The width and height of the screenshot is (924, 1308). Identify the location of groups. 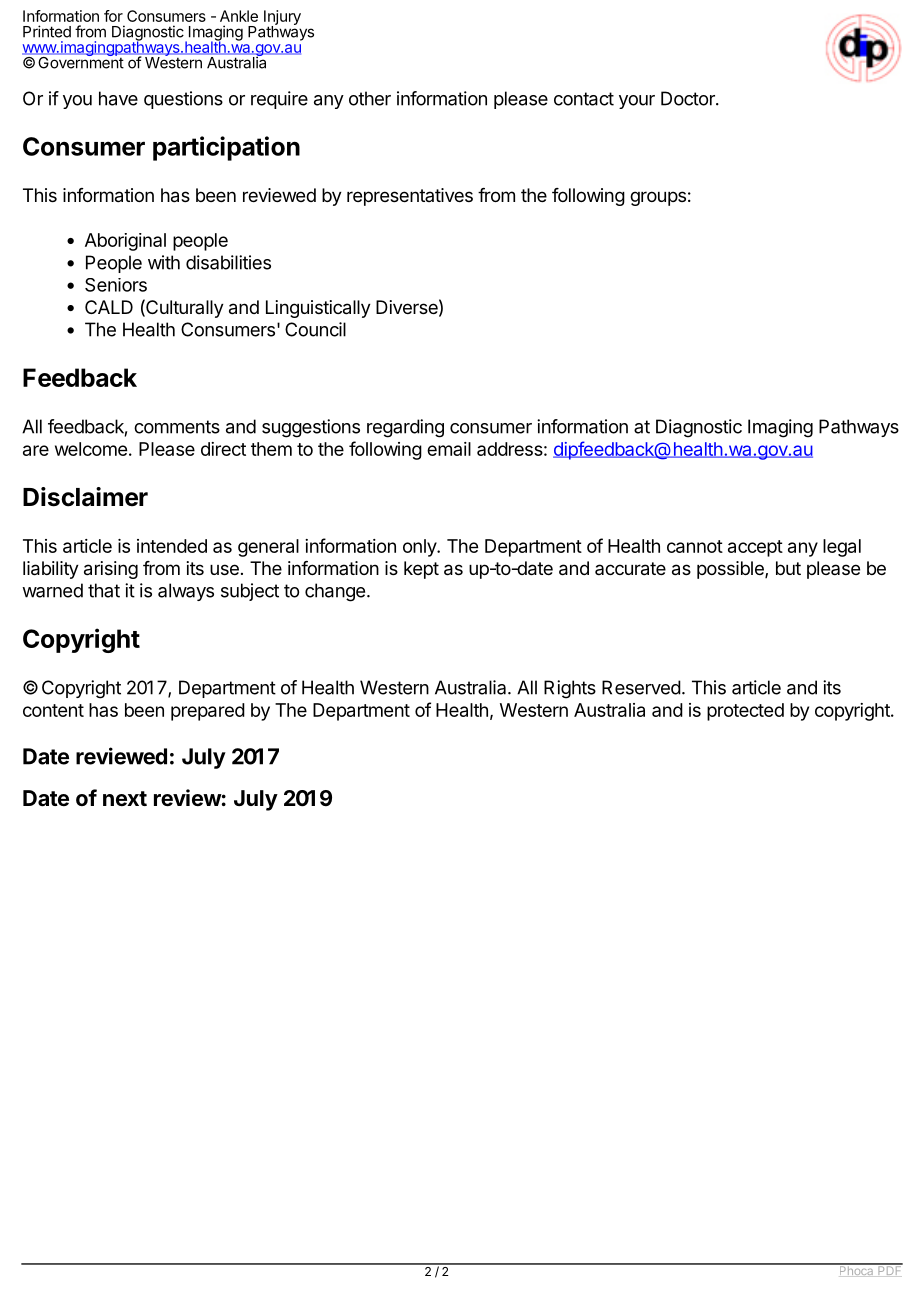
(658, 198).
